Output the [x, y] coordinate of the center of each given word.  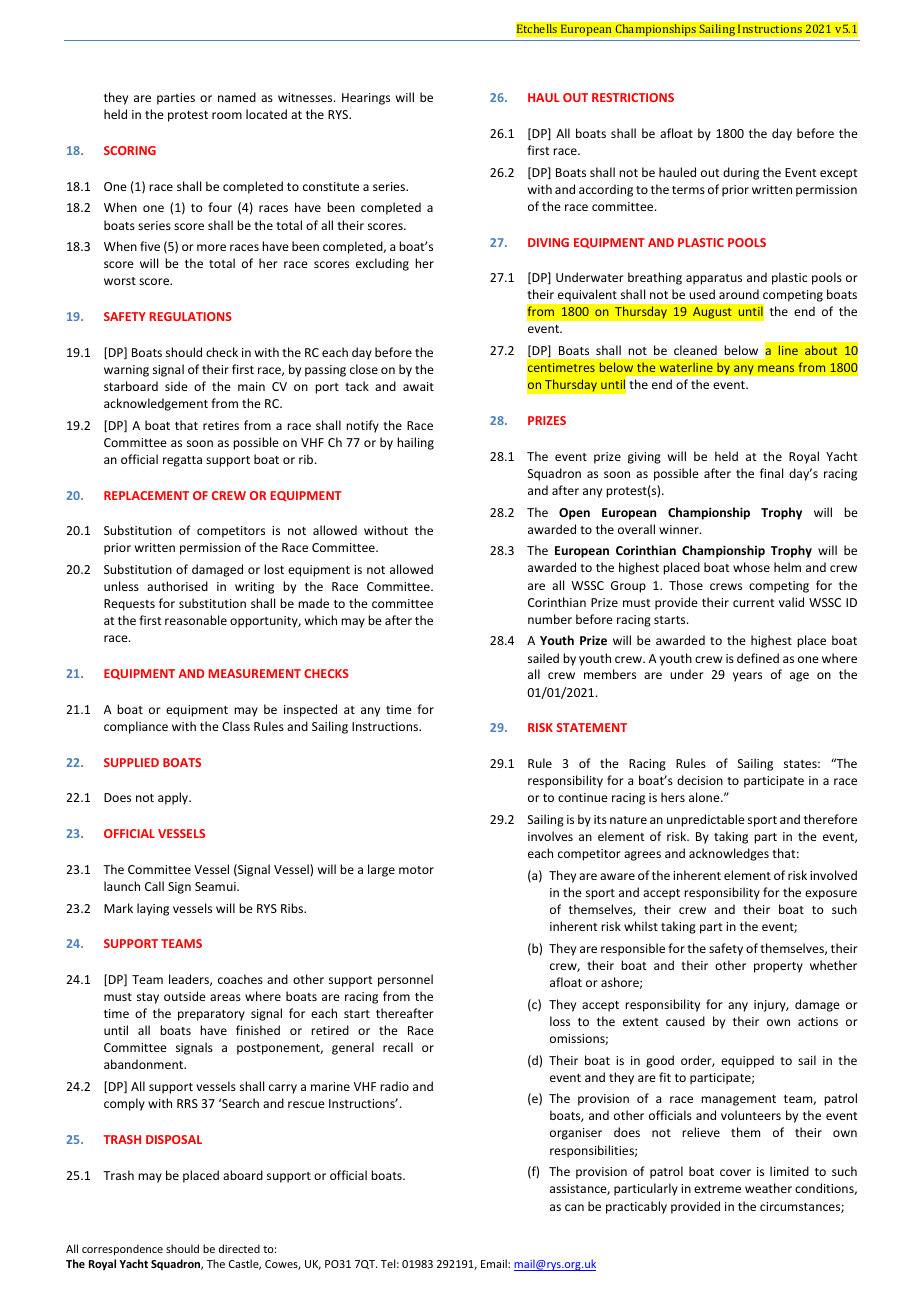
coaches [240, 979]
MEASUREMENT [255, 673]
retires [221, 425]
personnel [405, 980]
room [227, 115]
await [418, 386]
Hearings [366, 99]
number [550, 619]
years [747, 677]
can [574, 1207]
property [778, 967]
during [741, 173]
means [776, 368]
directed [239, 1248]
